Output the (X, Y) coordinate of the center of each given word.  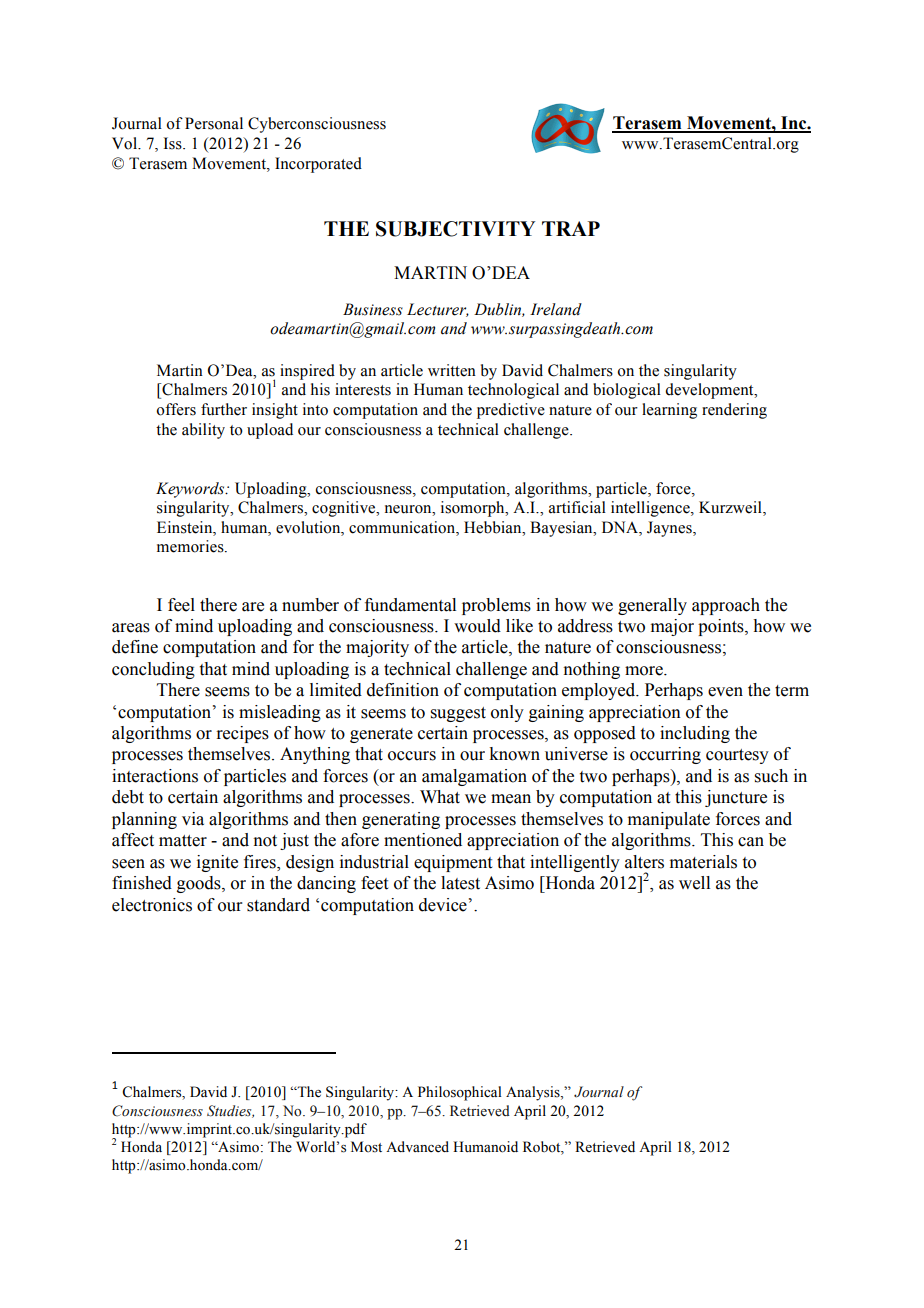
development (710, 391)
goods (200, 884)
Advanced (417, 1147)
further (224, 409)
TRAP (571, 228)
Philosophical (460, 1093)
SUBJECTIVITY (455, 229)
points (722, 627)
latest (460, 883)
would (477, 626)
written (452, 370)
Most (366, 1147)
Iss (174, 143)
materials (703, 862)
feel (181, 605)
